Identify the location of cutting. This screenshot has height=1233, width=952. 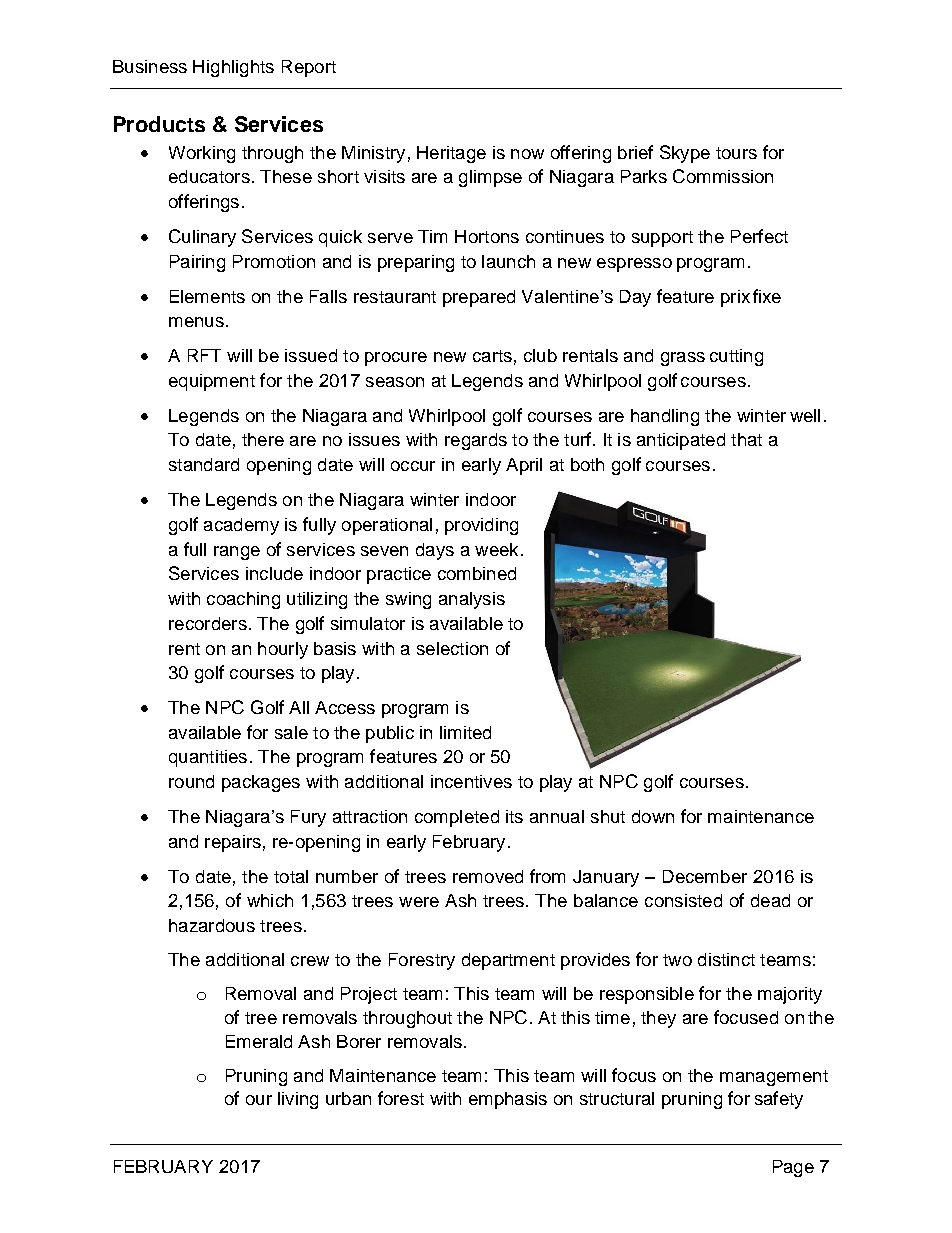
(736, 357).
